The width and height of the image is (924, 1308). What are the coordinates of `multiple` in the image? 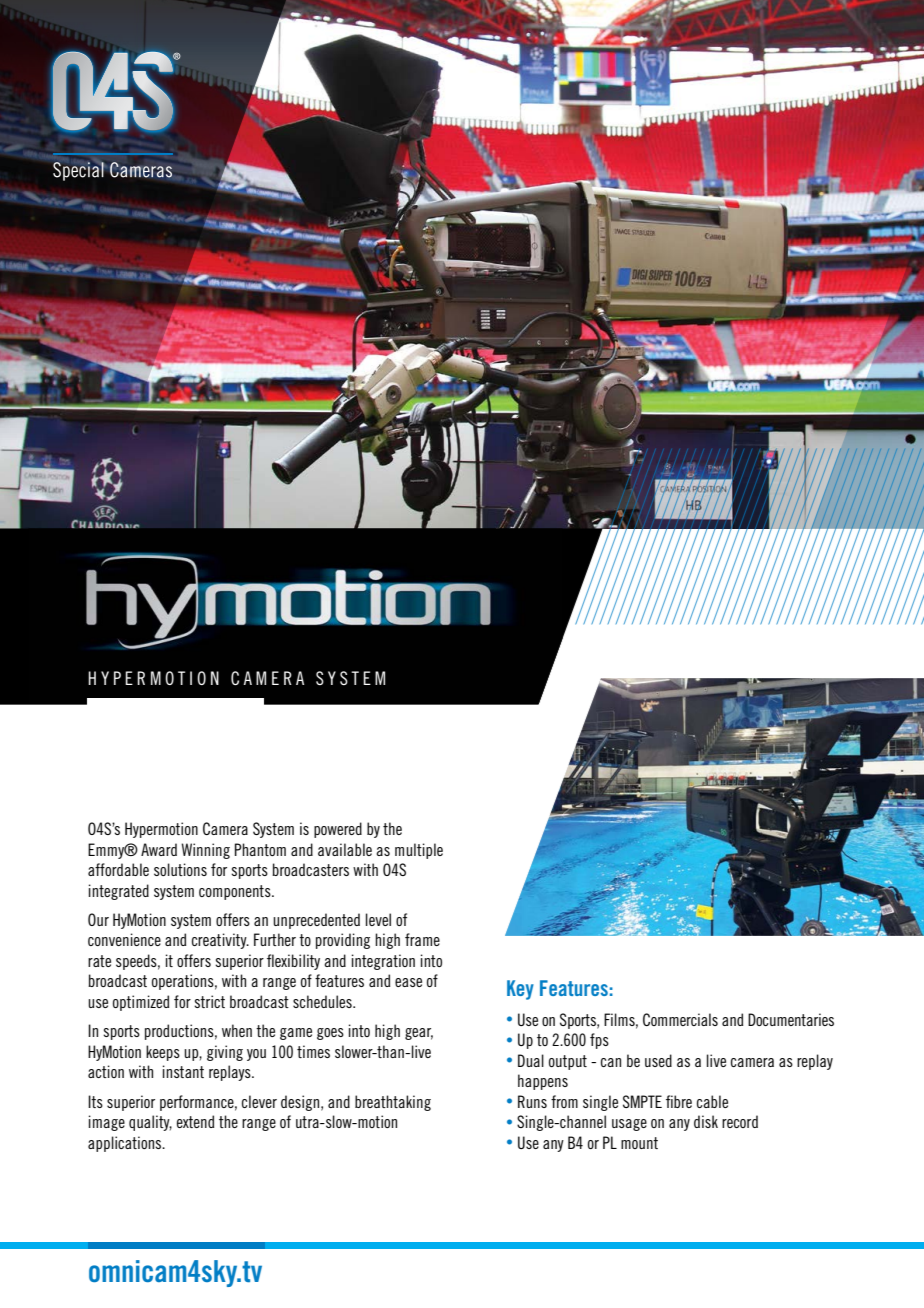 It's located at (419, 851).
